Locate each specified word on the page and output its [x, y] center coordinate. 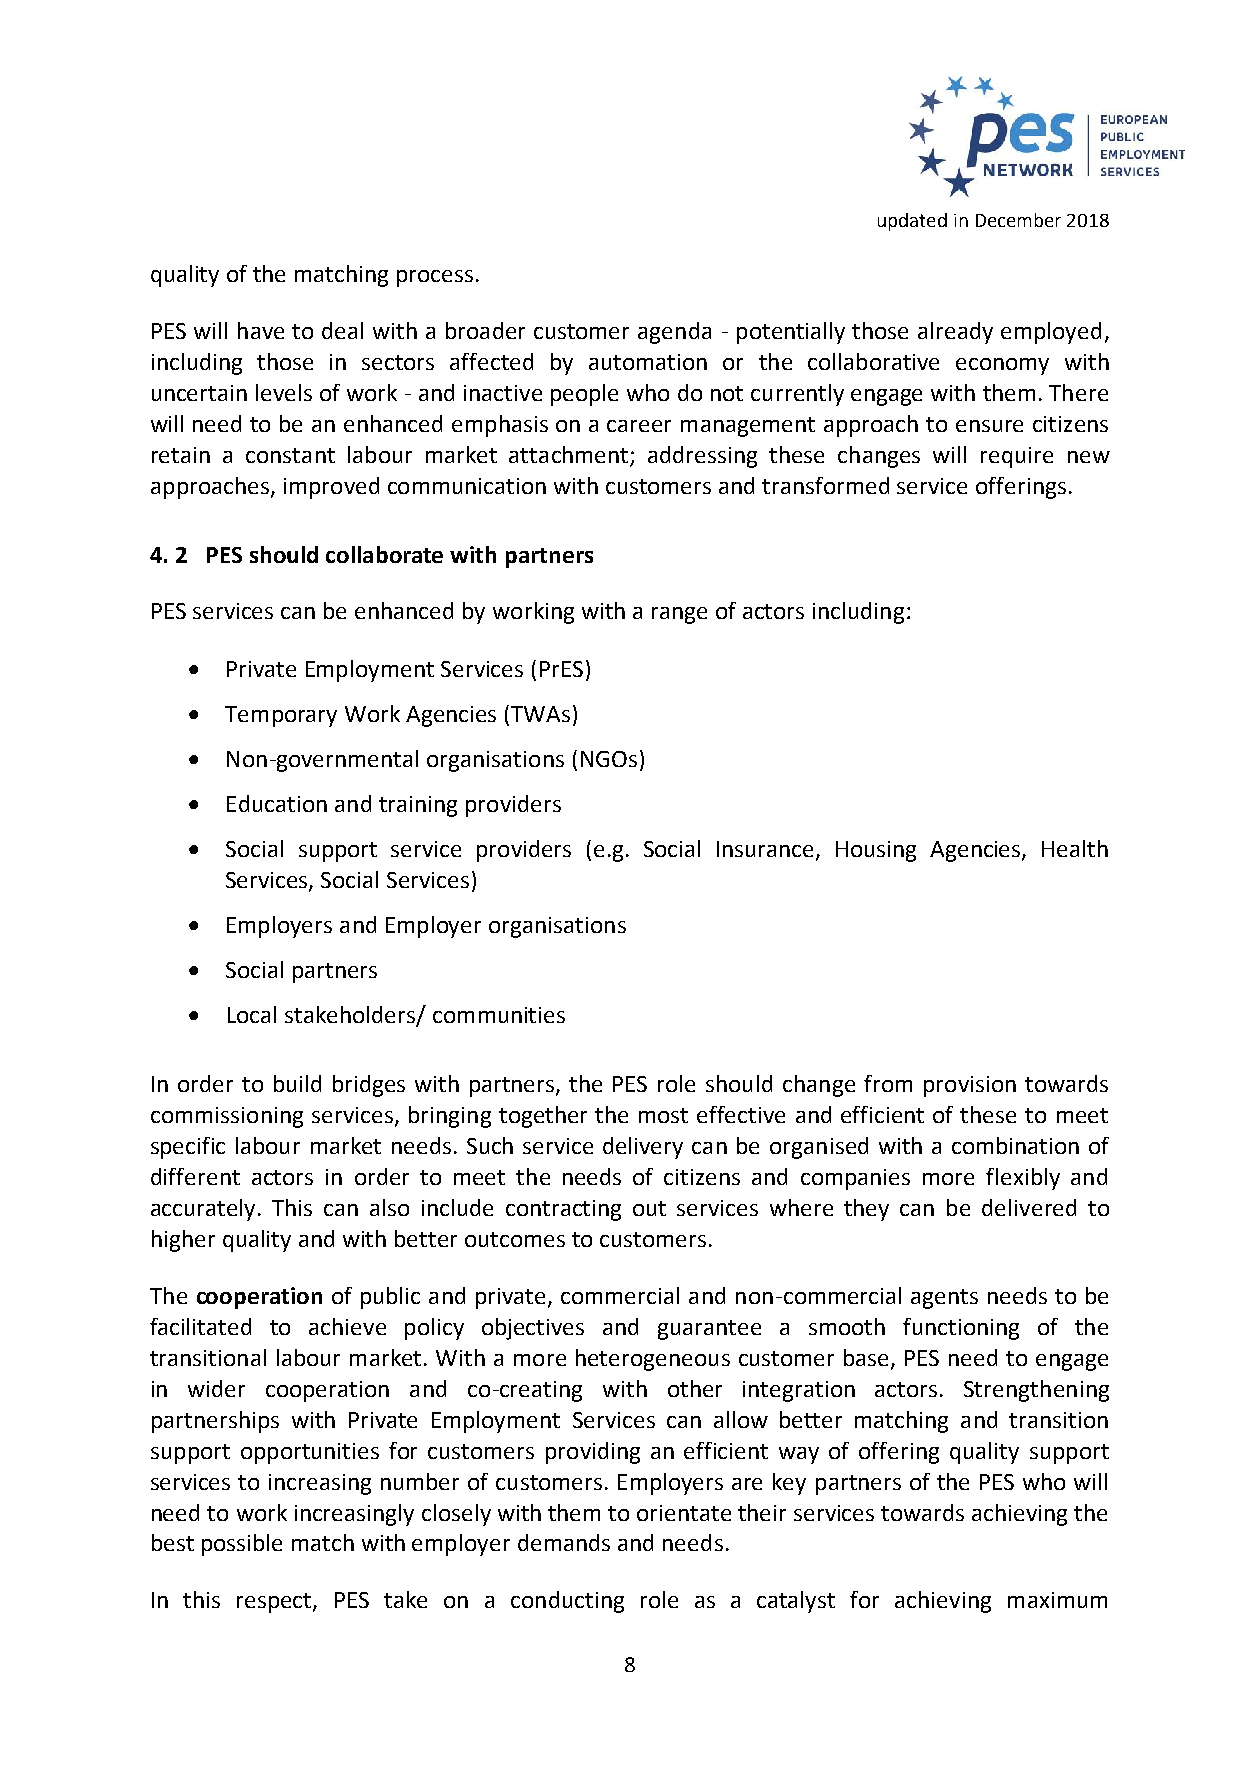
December [1018, 220]
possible [242, 1545]
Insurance [767, 850]
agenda [674, 333]
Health [1075, 848]
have [261, 330]
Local [252, 1014]
